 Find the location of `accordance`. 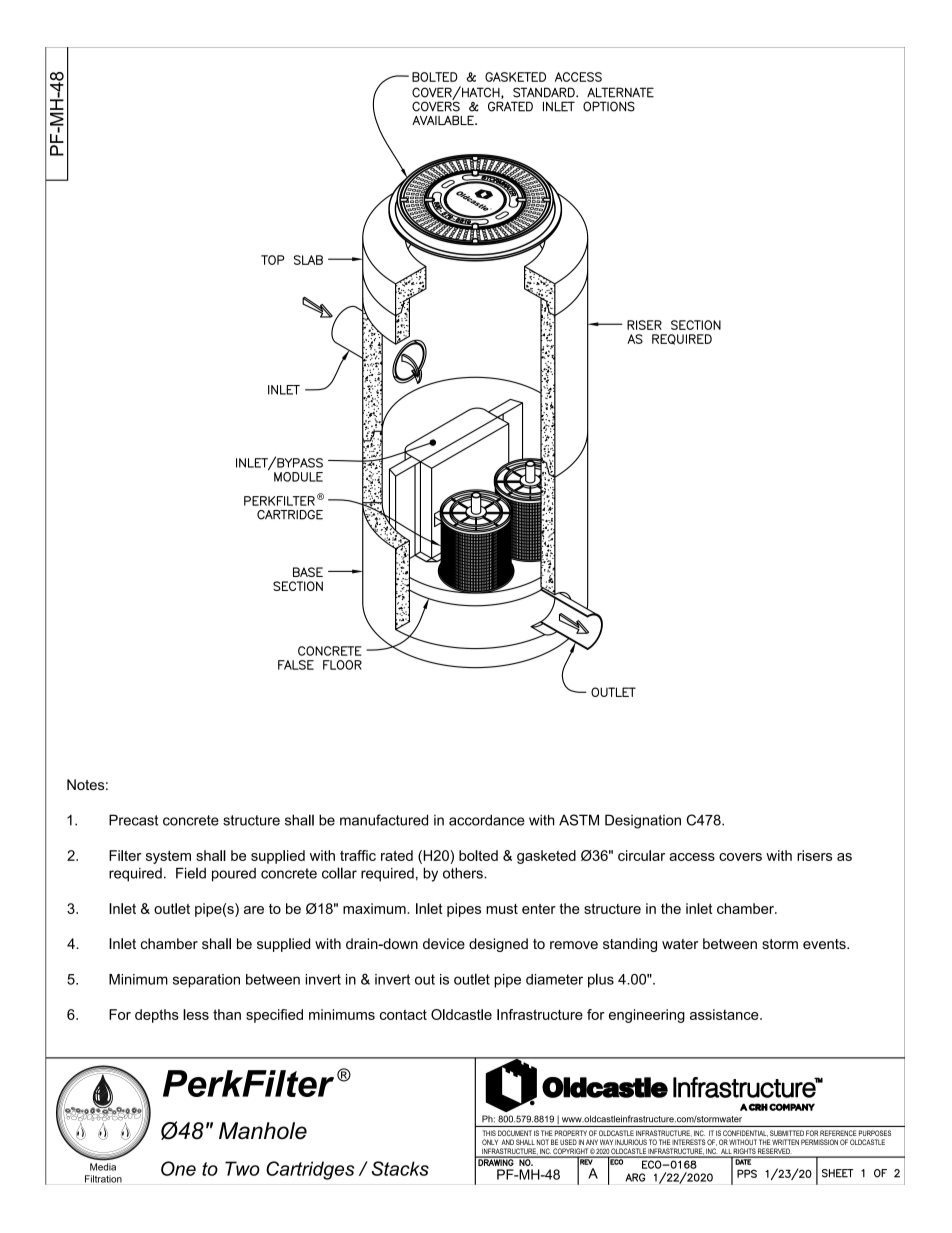

accordance is located at coordinates (487, 820).
